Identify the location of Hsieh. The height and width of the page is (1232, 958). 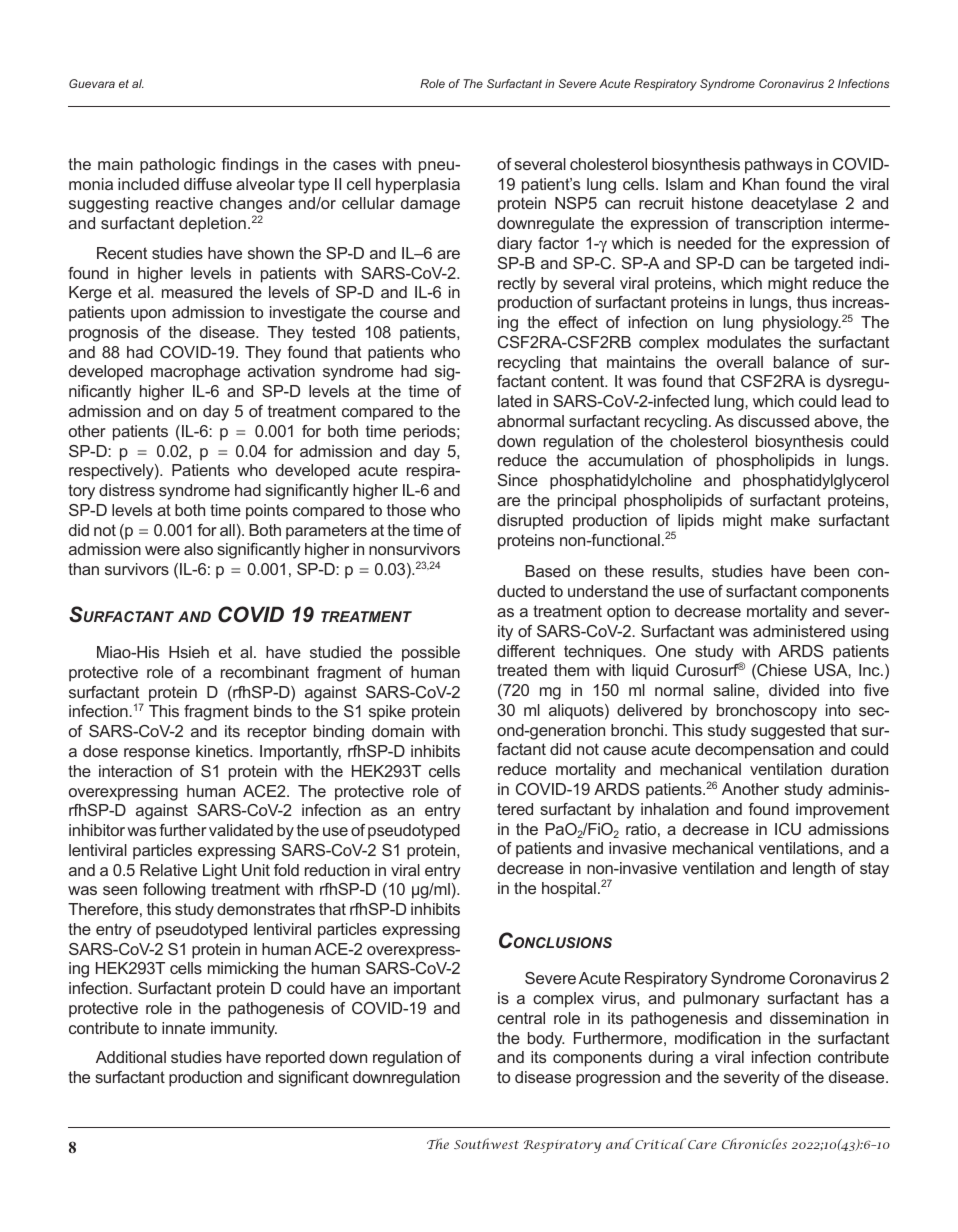
(189, 652).
